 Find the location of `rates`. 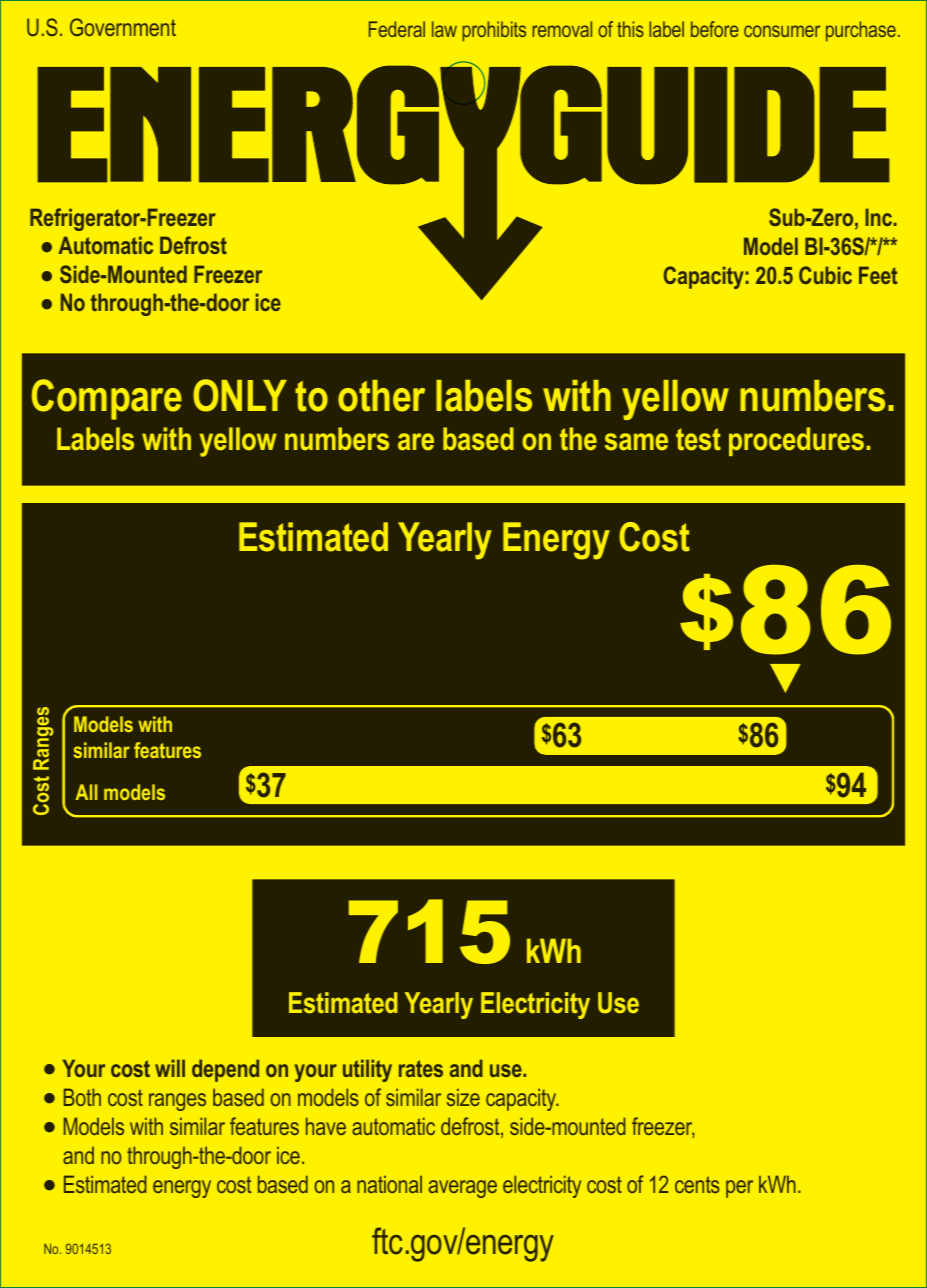

rates is located at coordinates (421, 1068).
